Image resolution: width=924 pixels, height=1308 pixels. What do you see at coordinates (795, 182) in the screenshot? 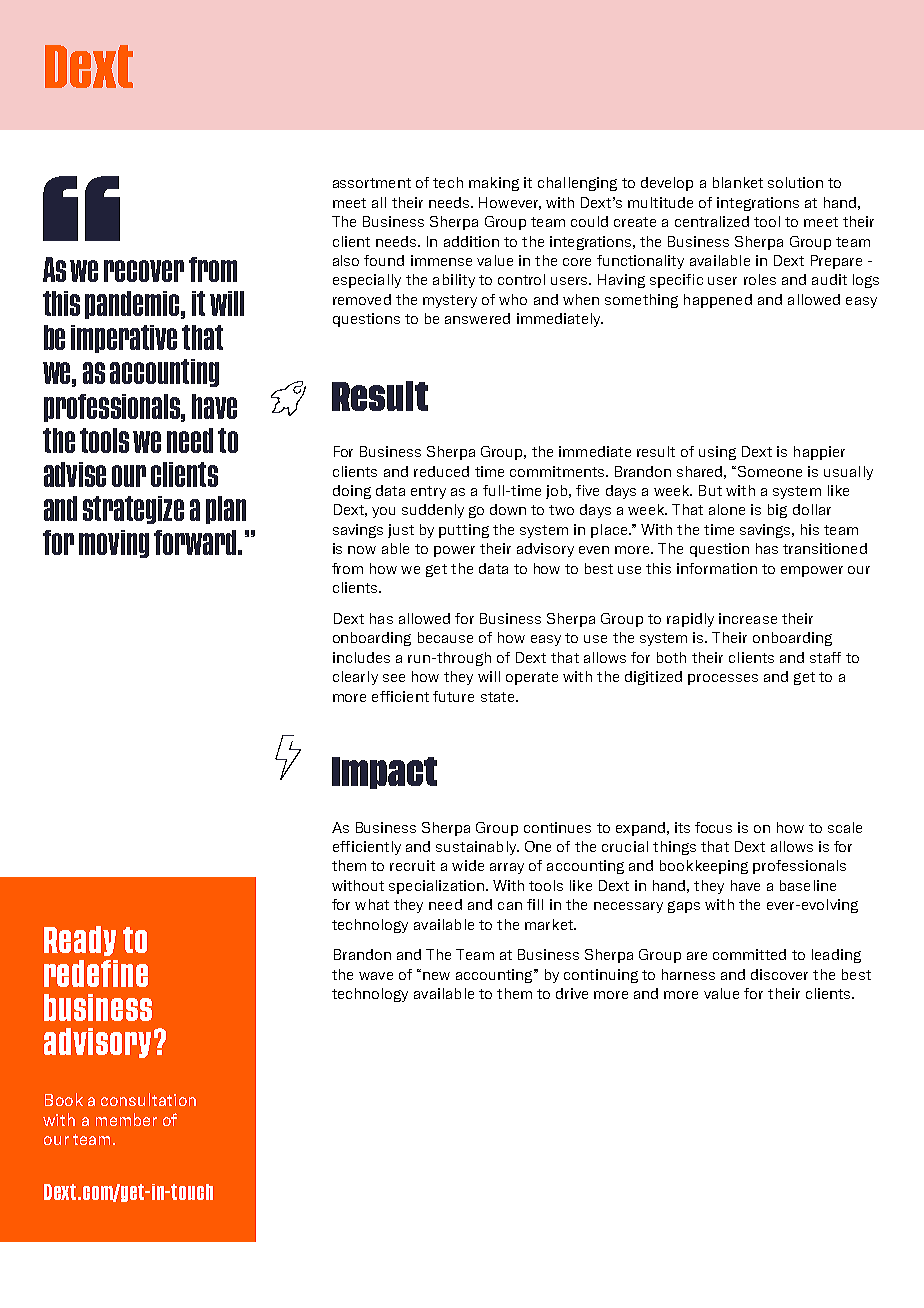
I see `solution` at bounding box center [795, 182].
